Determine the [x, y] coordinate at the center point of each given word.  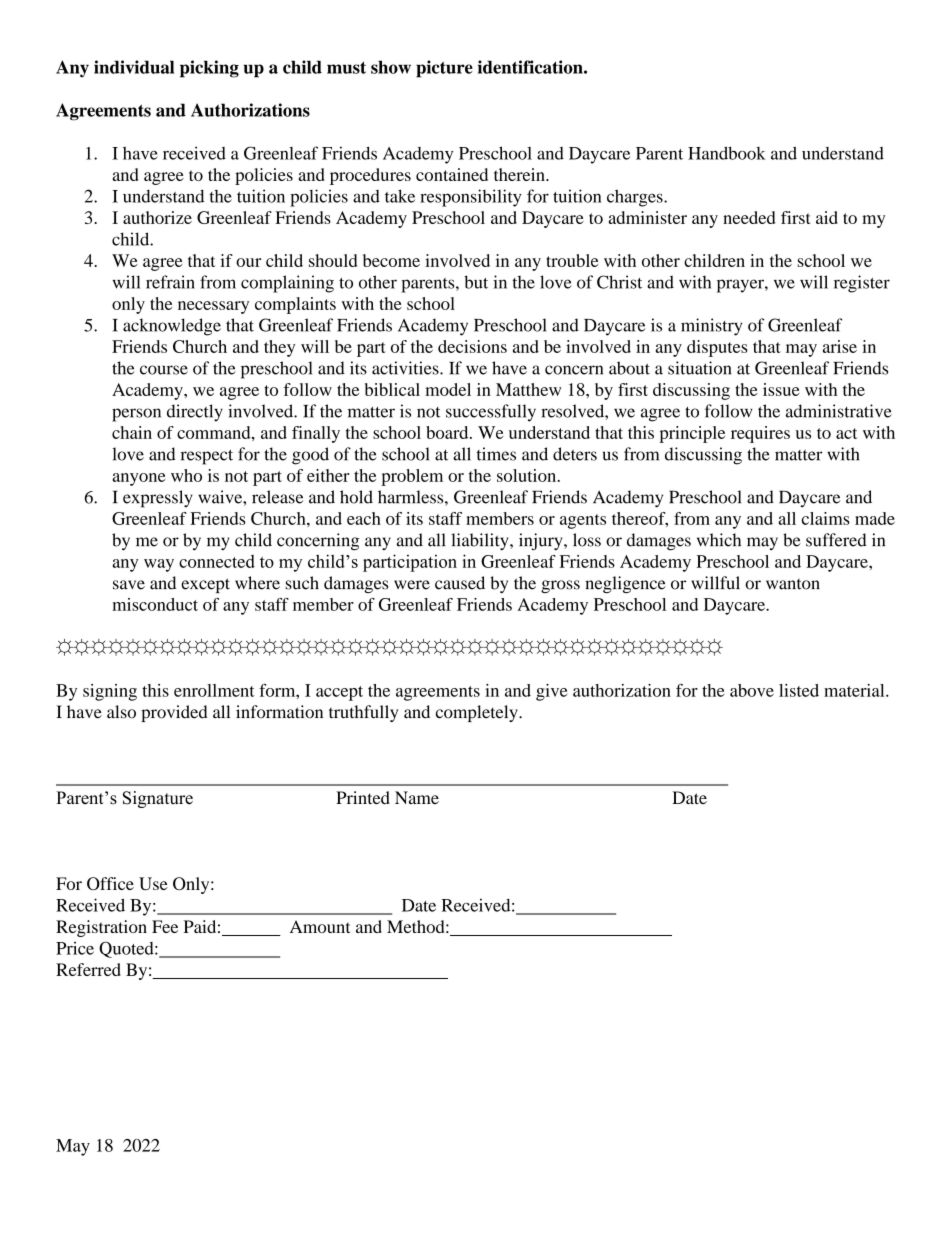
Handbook [727, 153]
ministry [711, 327]
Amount [320, 926]
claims [826, 518]
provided [174, 713]
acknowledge [172, 327]
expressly [158, 499]
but [476, 282]
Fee [165, 926]
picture [444, 69]
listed [799, 690]
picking [209, 69]
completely [478, 713]
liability [481, 541]
